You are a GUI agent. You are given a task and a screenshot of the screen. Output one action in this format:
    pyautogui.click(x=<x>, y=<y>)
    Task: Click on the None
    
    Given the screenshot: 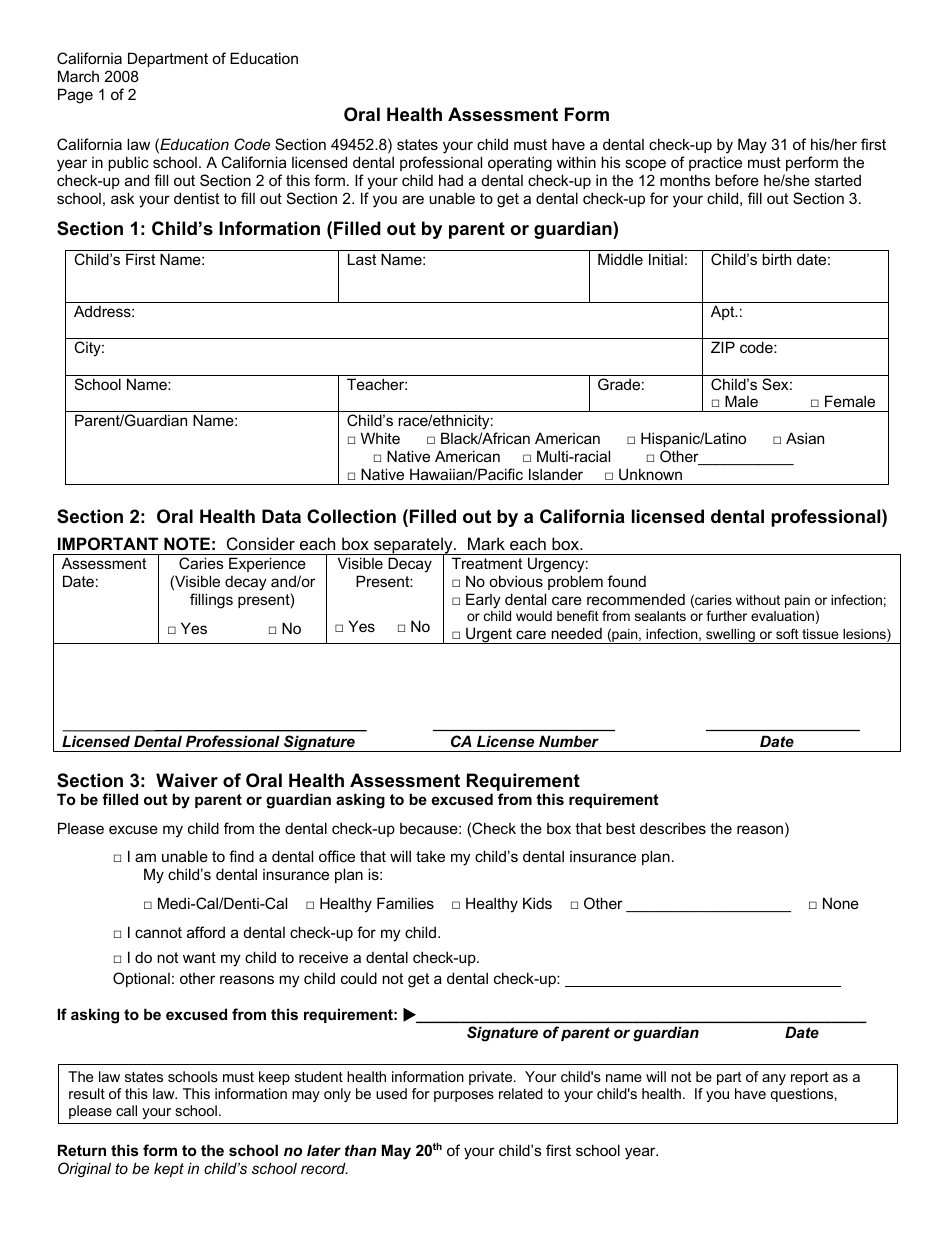 What is the action you would take?
    pyautogui.click(x=841, y=903)
